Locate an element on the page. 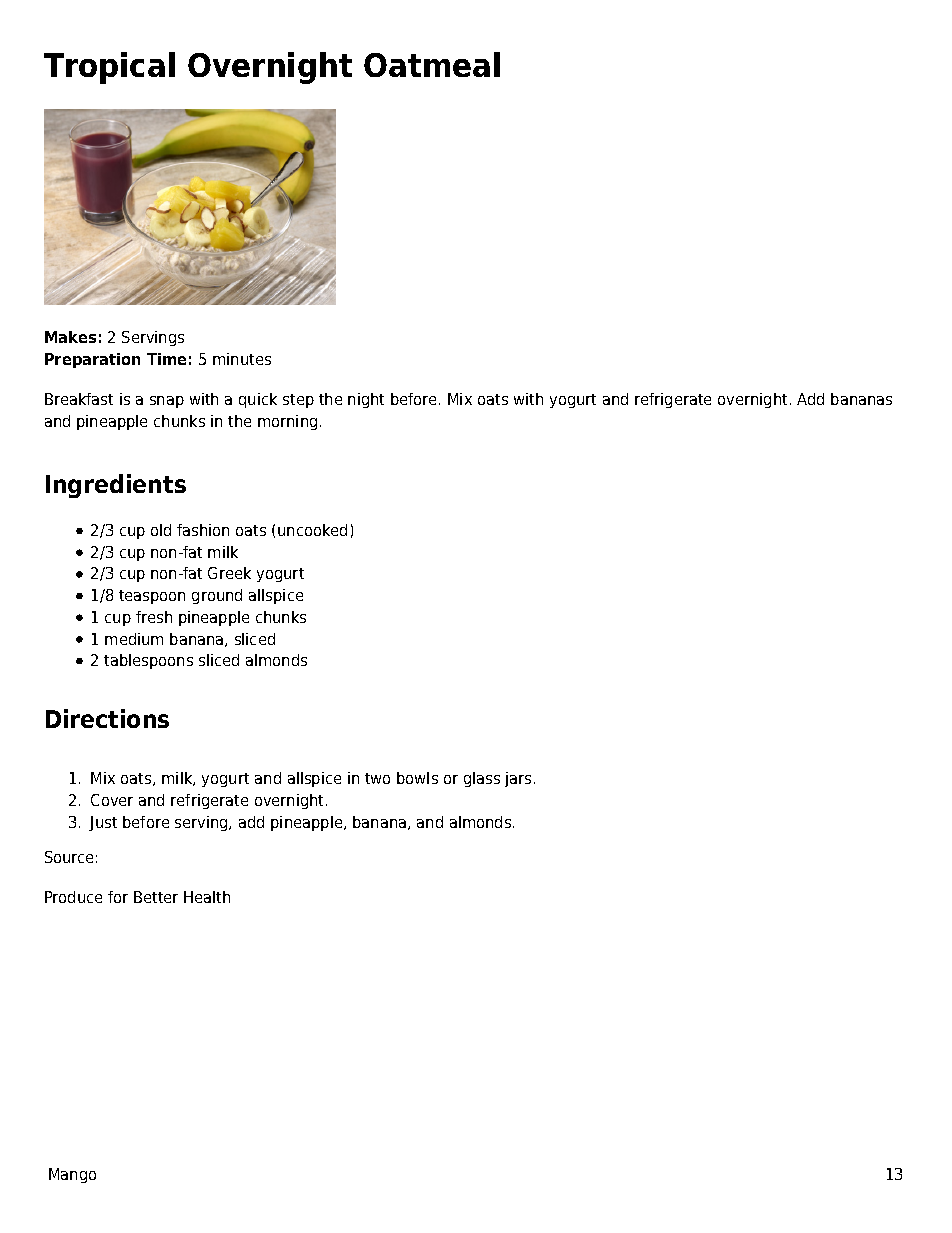  Greek is located at coordinates (229, 573).
